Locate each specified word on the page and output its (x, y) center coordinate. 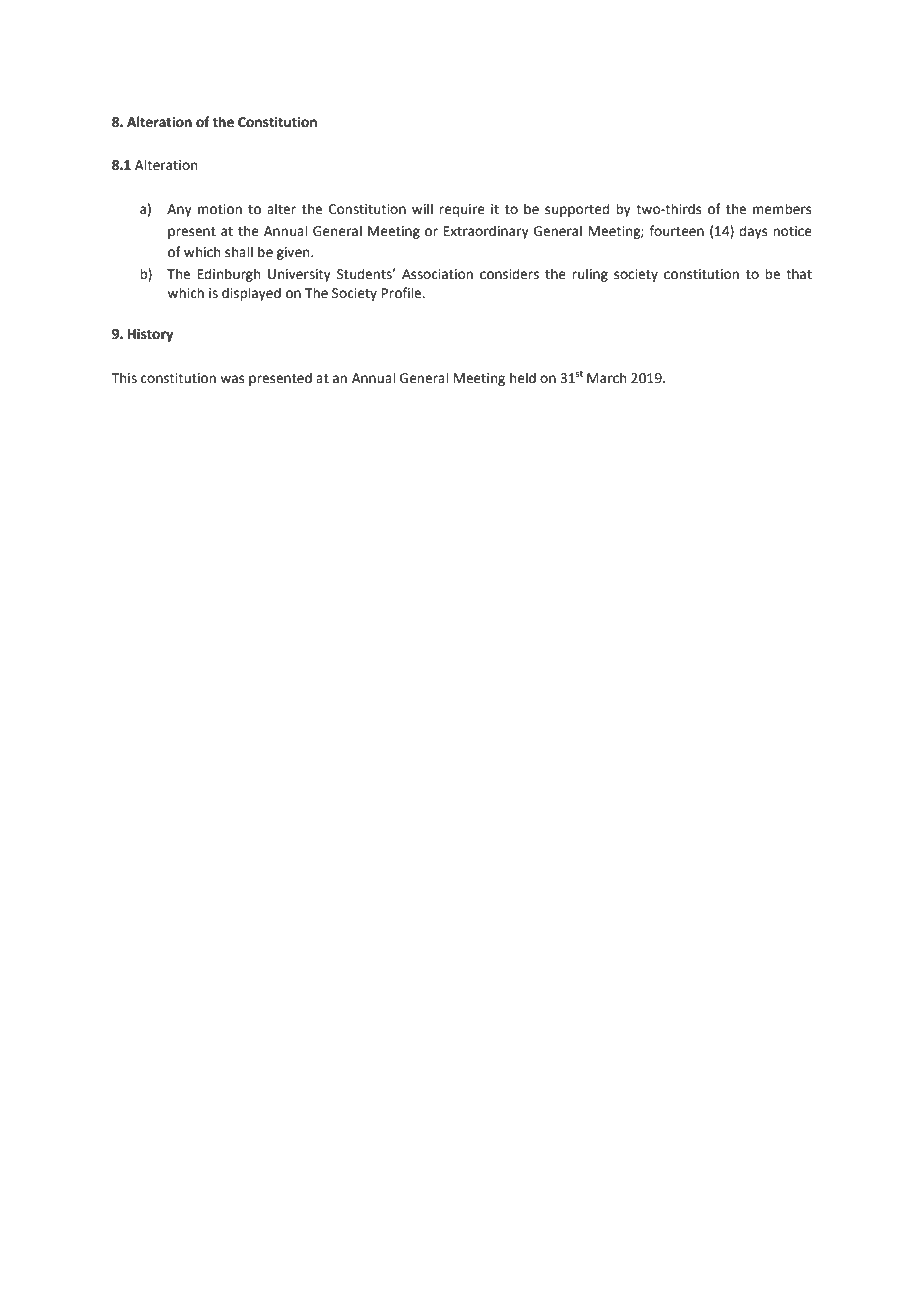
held (523, 378)
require (462, 210)
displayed (251, 294)
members (782, 209)
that (799, 274)
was (232, 379)
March (606, 378)
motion (220, 209)
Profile (403, 293)
